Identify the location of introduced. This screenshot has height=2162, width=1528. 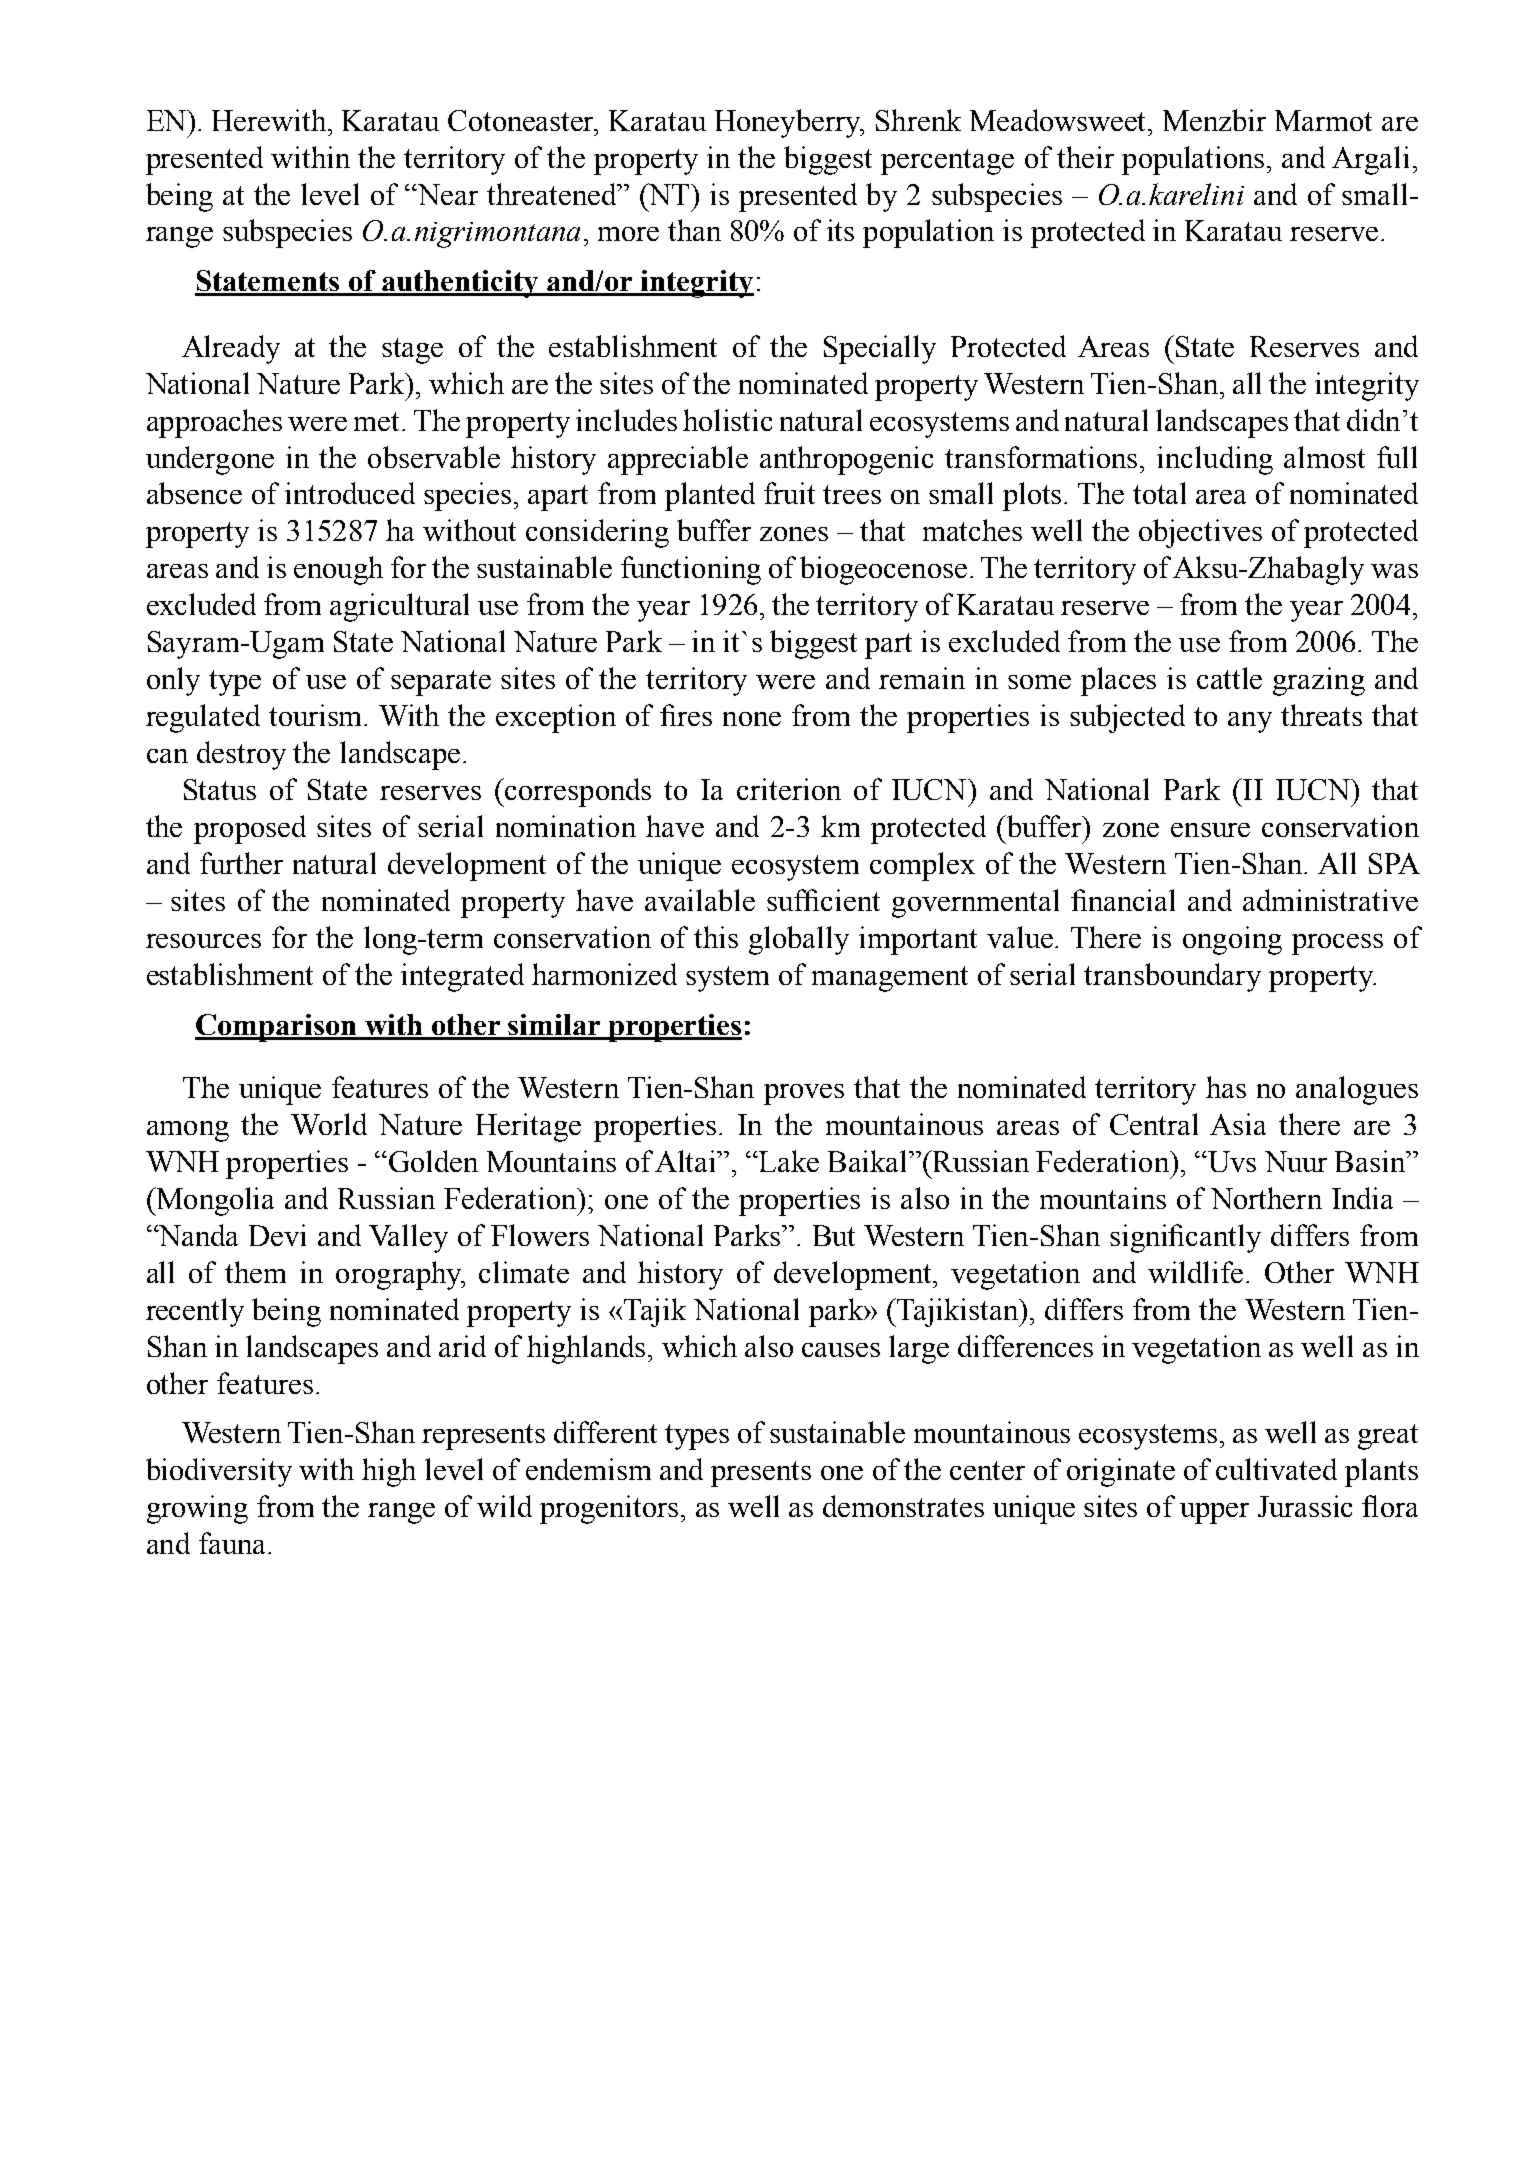
(350, 493).
